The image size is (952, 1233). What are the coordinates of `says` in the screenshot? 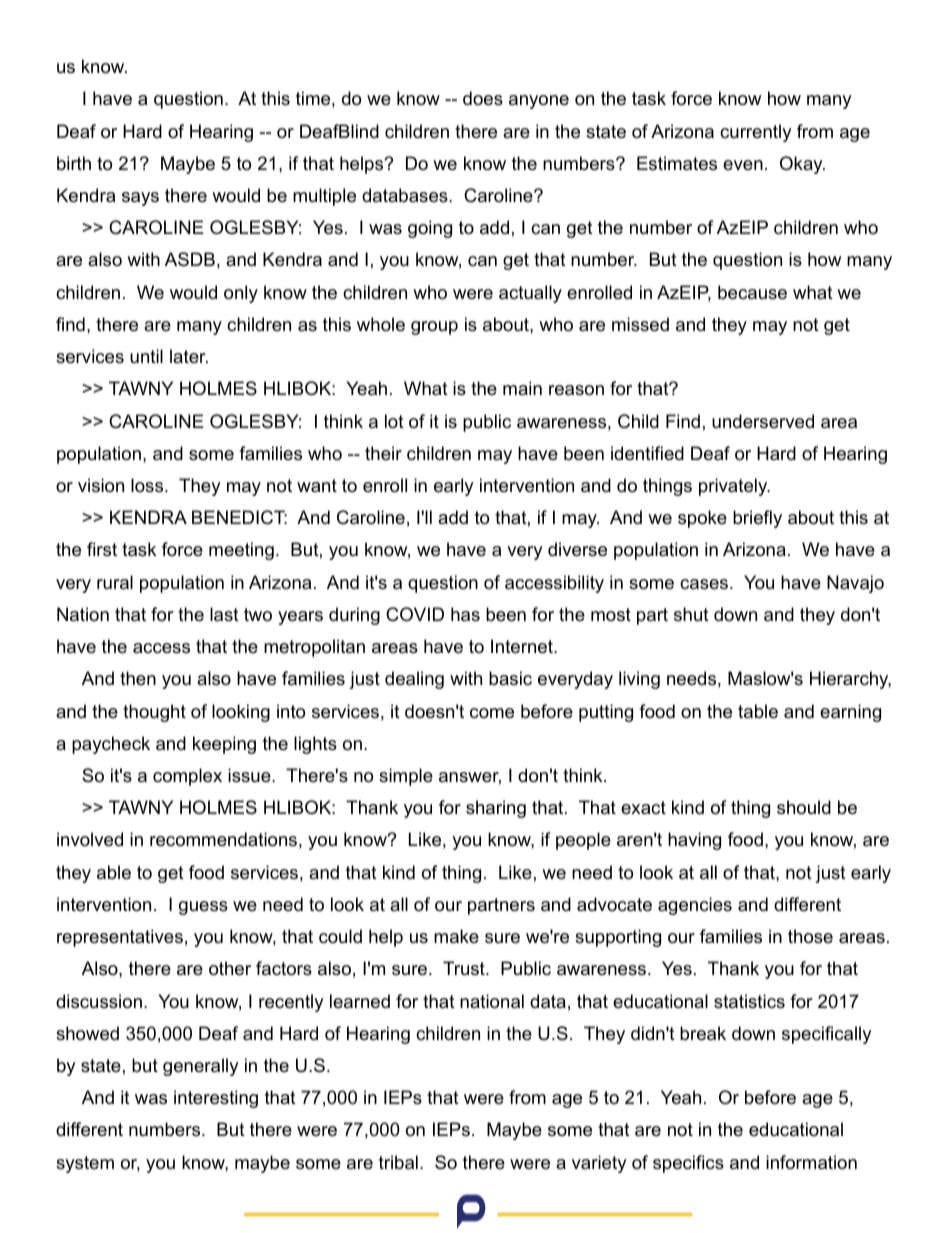 It's located at (140, 199).
